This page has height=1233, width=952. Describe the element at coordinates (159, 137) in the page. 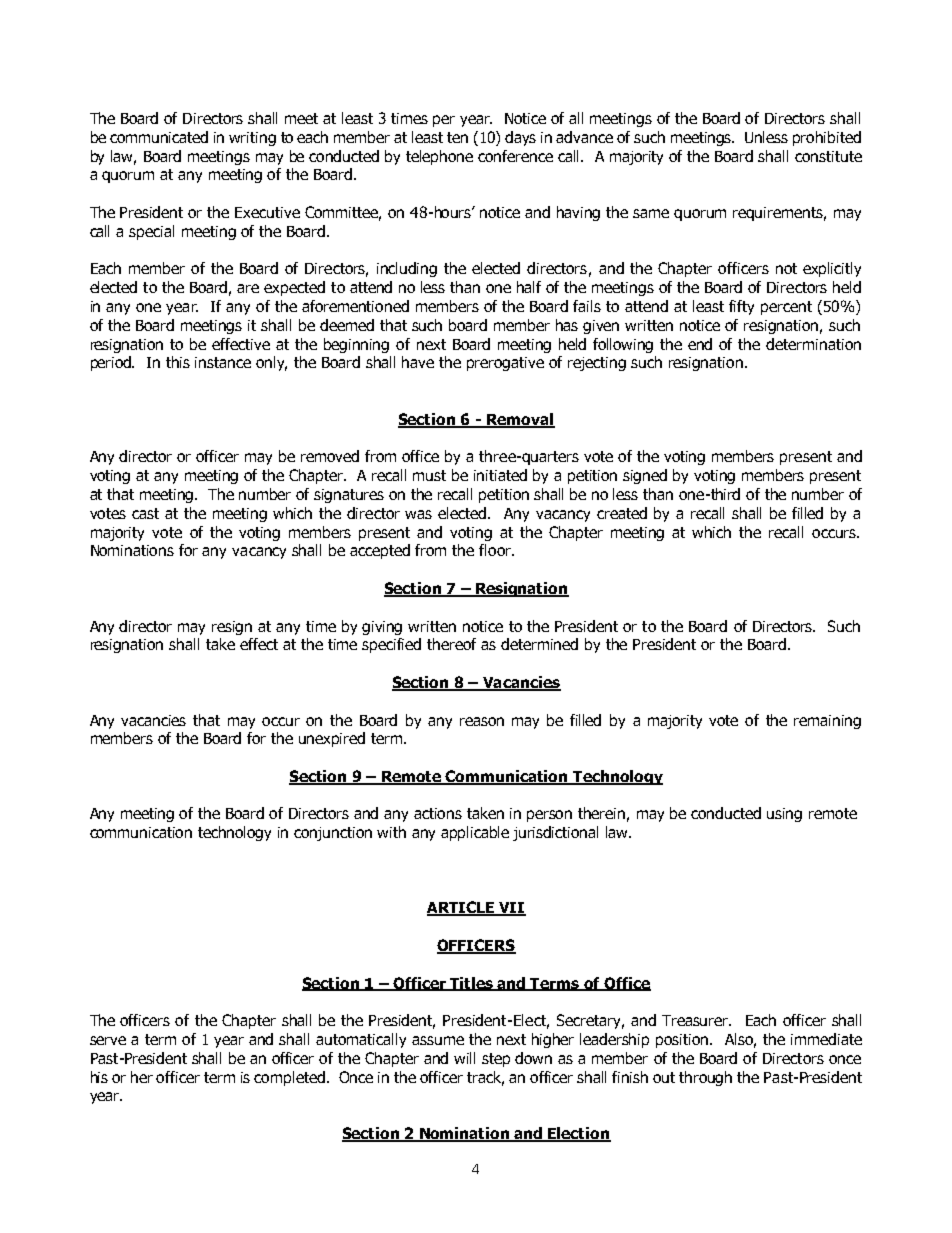

I see `communicated` at that location.
